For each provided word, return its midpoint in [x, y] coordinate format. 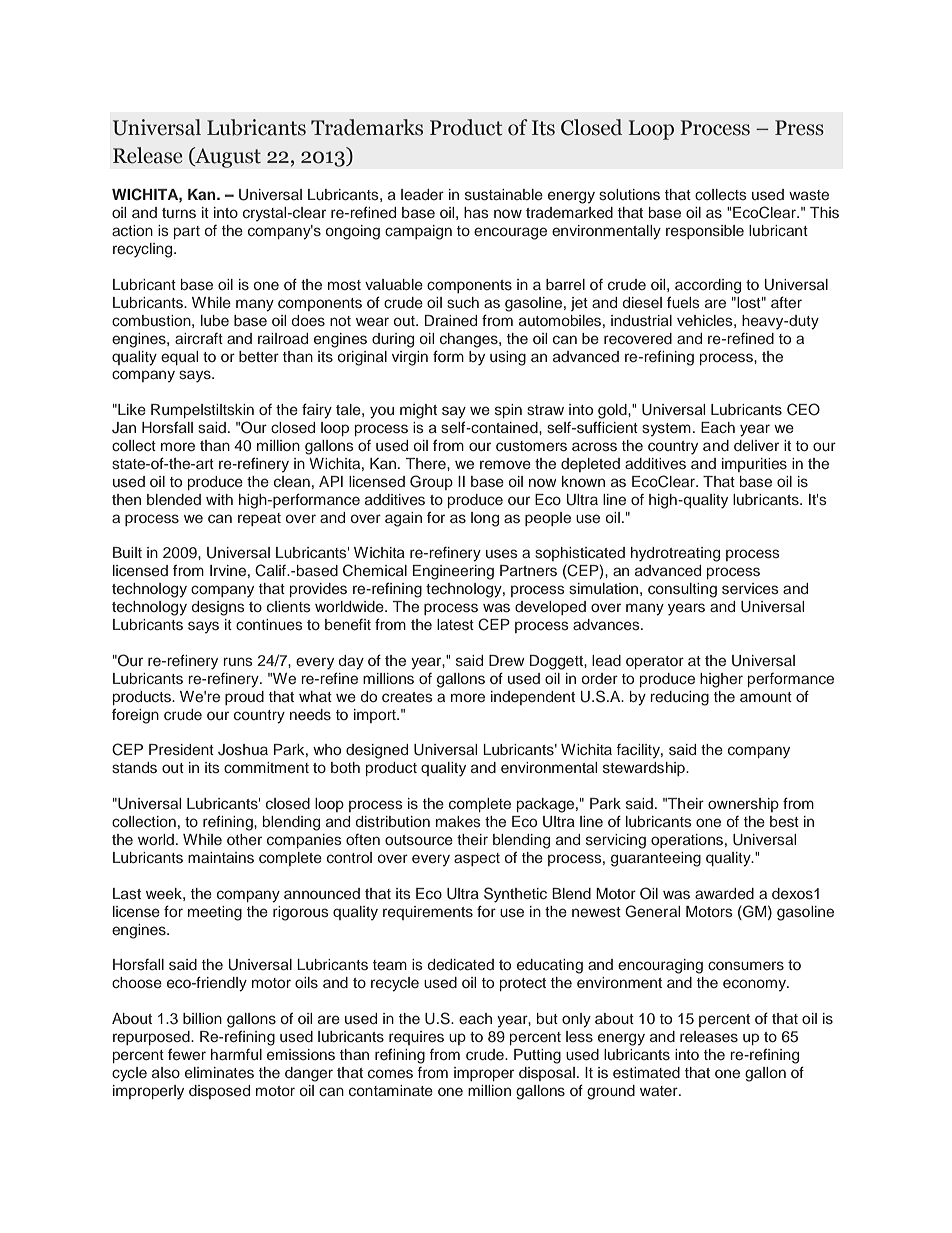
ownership [743, 805]
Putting [537, 1056]
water [660, 1091]
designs [218, 608]
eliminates [219, 1072]
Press [799, 128]
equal [179, 358]
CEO [803, 409]
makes [458, 821]
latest [455, 624]
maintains [221, 857]
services [750, 588]
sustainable [504, 194]
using [508, 358]
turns [179, 213]
